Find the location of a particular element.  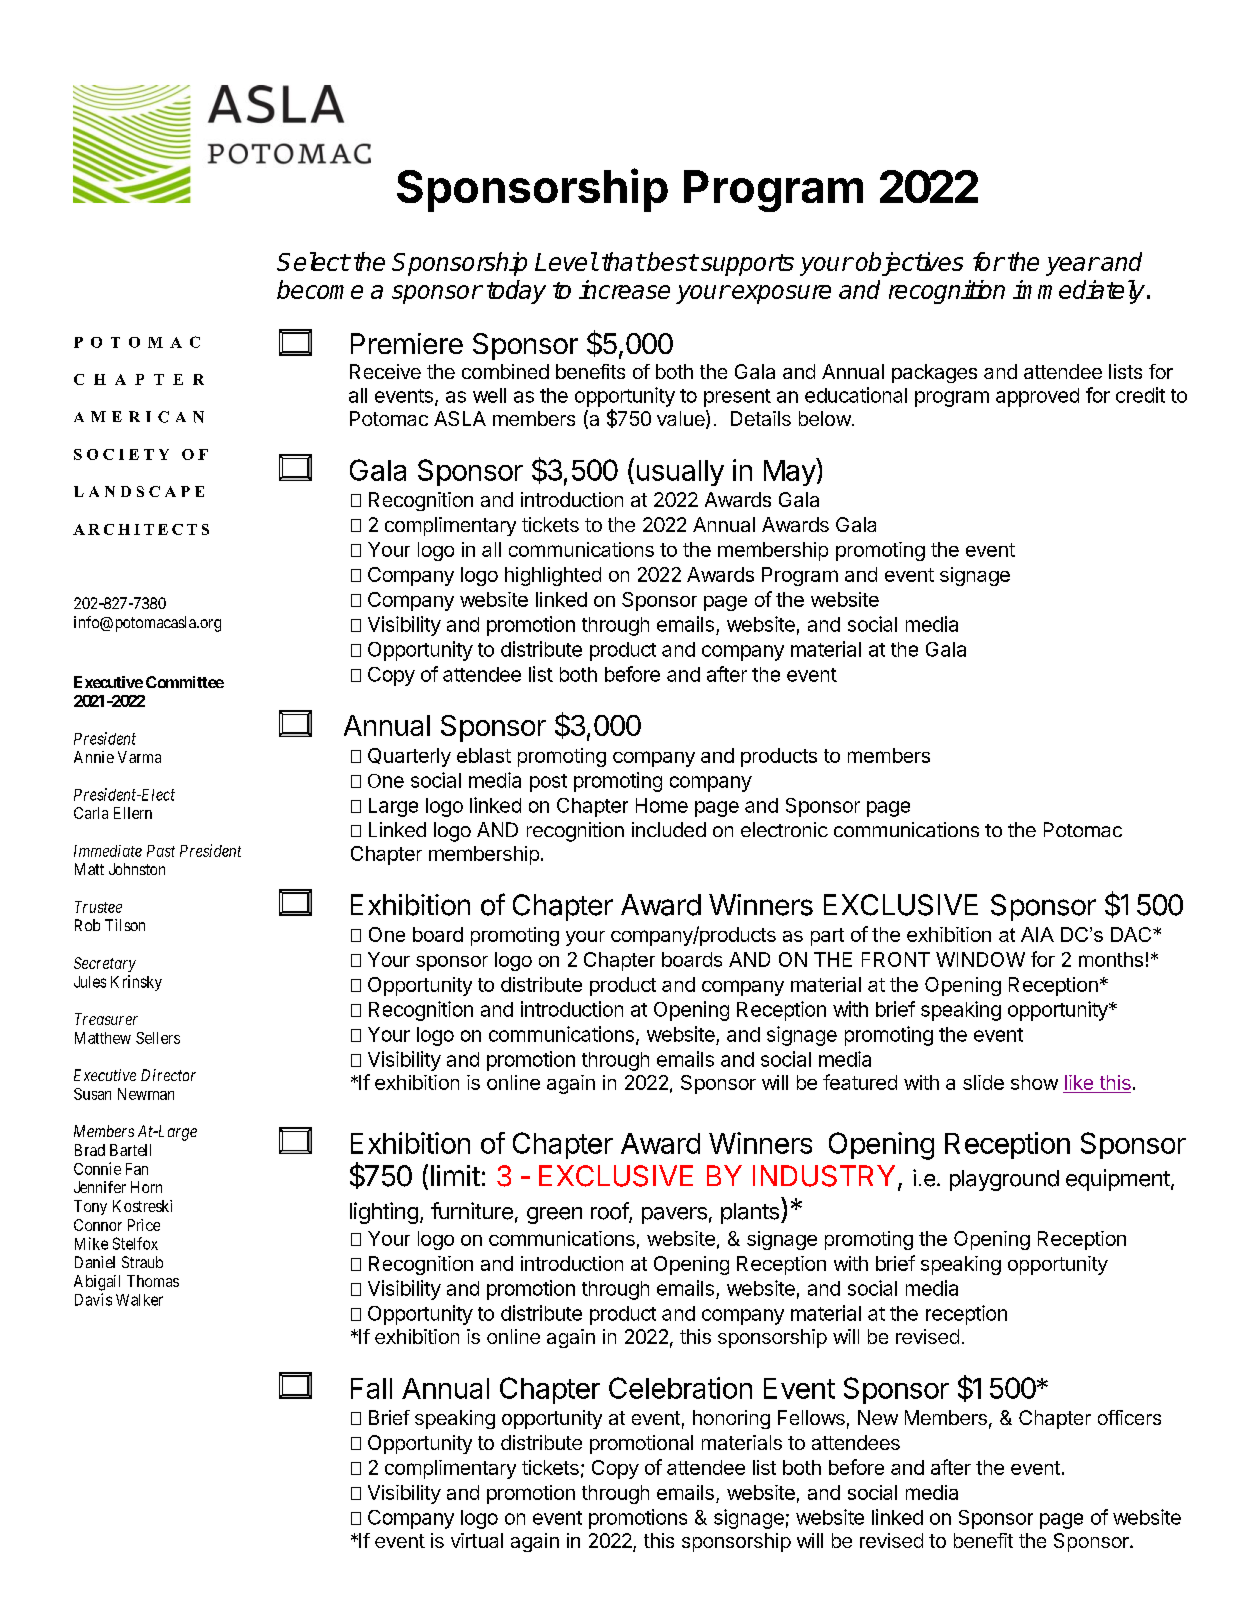

virtual is located at coordinates (477, 1540).
